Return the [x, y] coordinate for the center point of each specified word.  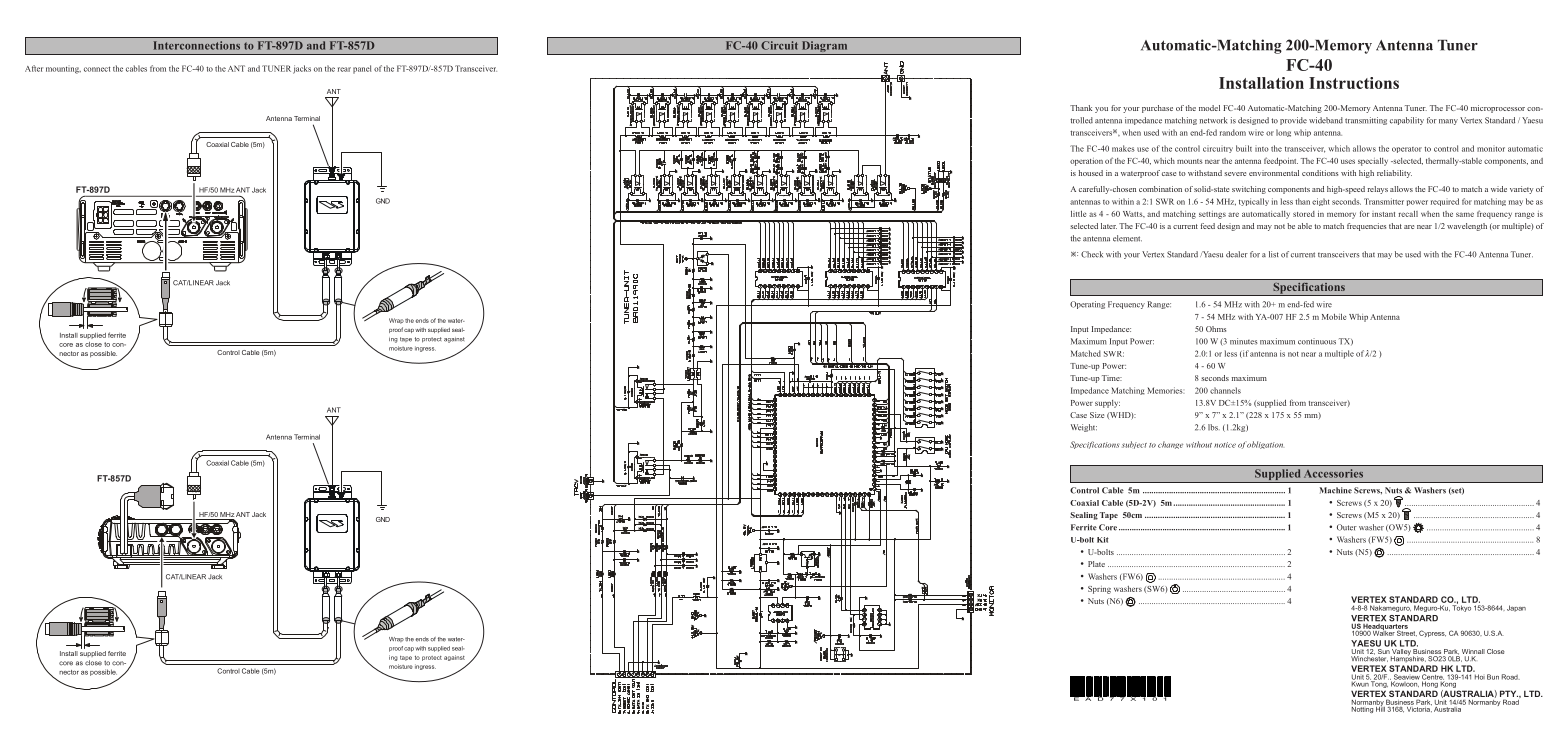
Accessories [1333, 473]
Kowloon [1404, 683]
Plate [1096, 564]
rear [344, 69]
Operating [1087, 305]
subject [1134, 445]
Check [1092, 254]
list [1274, 254]
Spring [1099, 590]
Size [1097, 415]
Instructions [1354, 83]
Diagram [824, 48]
